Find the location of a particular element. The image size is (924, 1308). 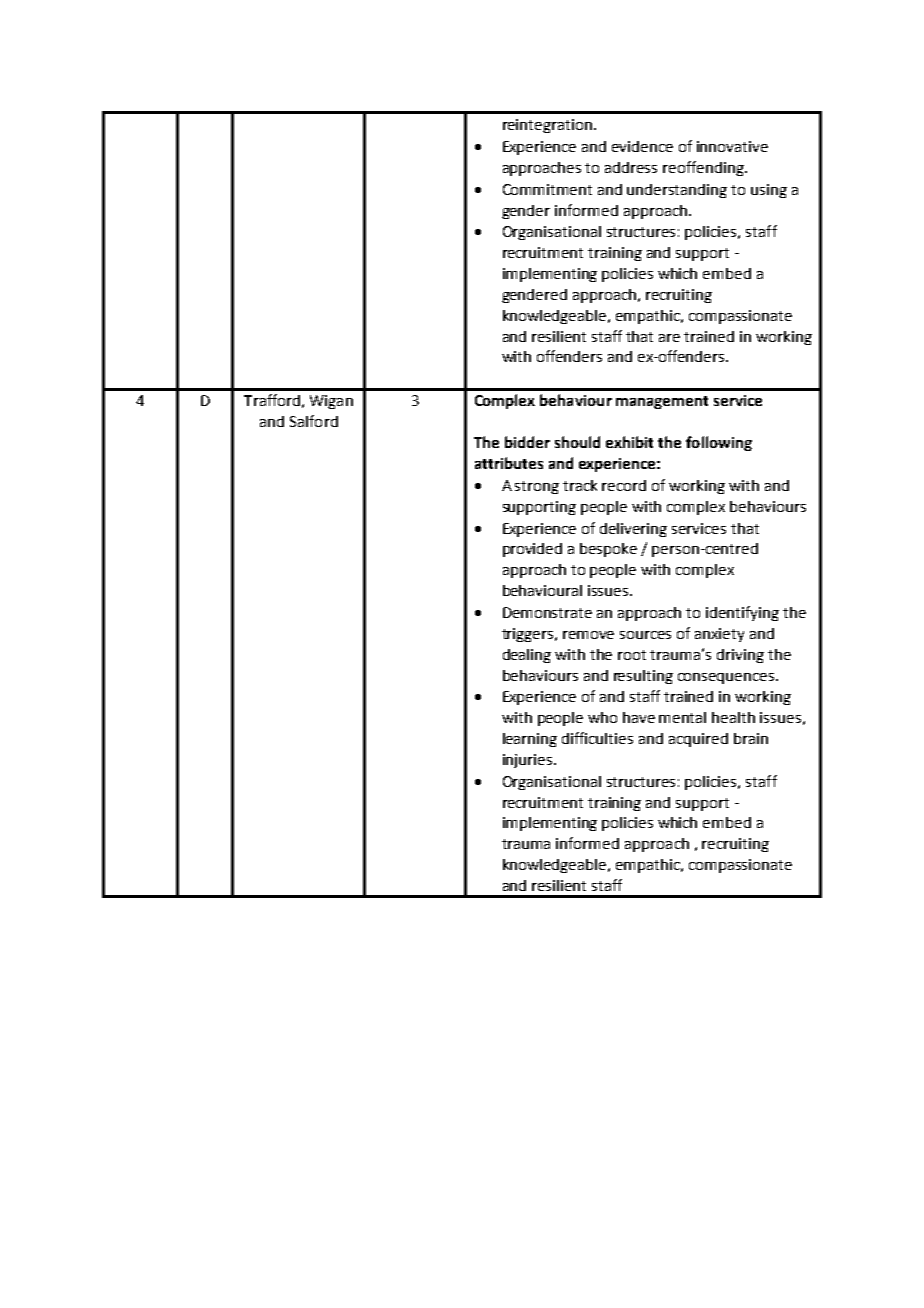

bidder is located at coordinates (527, 442).
